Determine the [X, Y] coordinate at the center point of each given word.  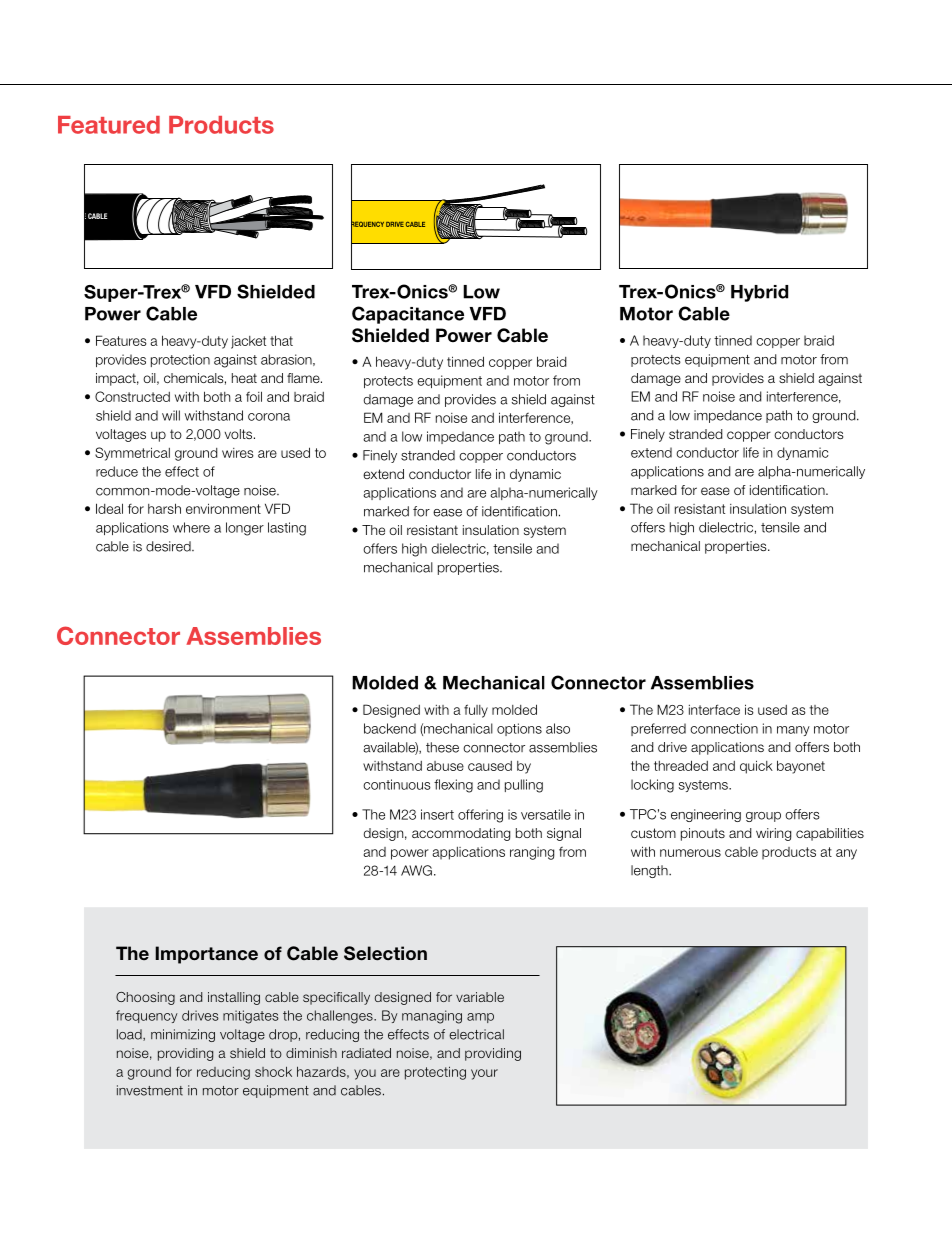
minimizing [183, 1035]
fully [476, 711]
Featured [109, 125]
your [484, 1074]
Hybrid [759, 293]
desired [169, 546]
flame [304, 378]
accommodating [461, 834]
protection [180, 360]
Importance [206, 955]
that [281, 340]
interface [714, 709]
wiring [773, 834]
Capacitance [408, 315]
